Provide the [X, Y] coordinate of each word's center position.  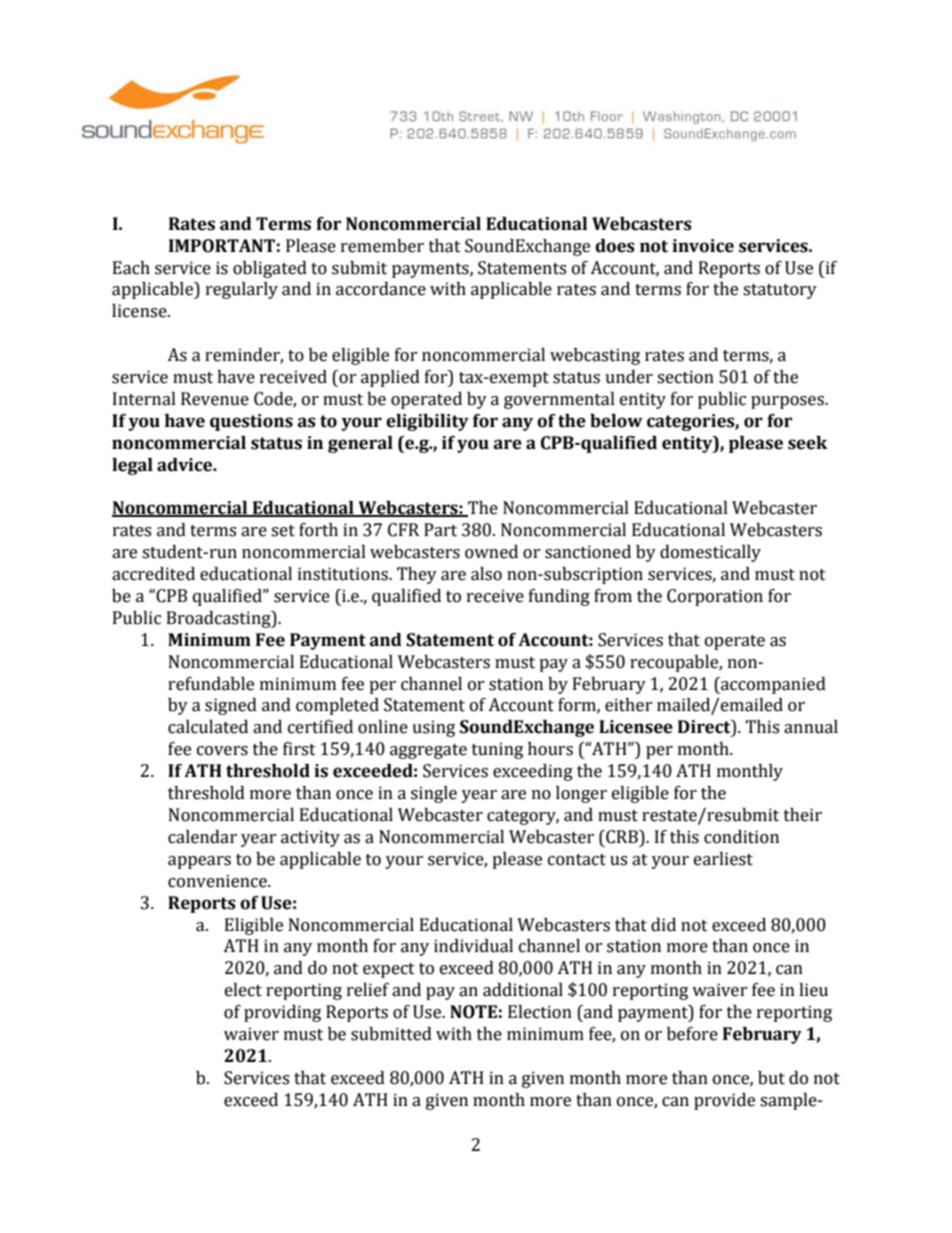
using [433, 728]
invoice [703, 246]
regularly [242, 290]
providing [282, 1013]
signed [231, 706]
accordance [381, 289]
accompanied [772, 685]
